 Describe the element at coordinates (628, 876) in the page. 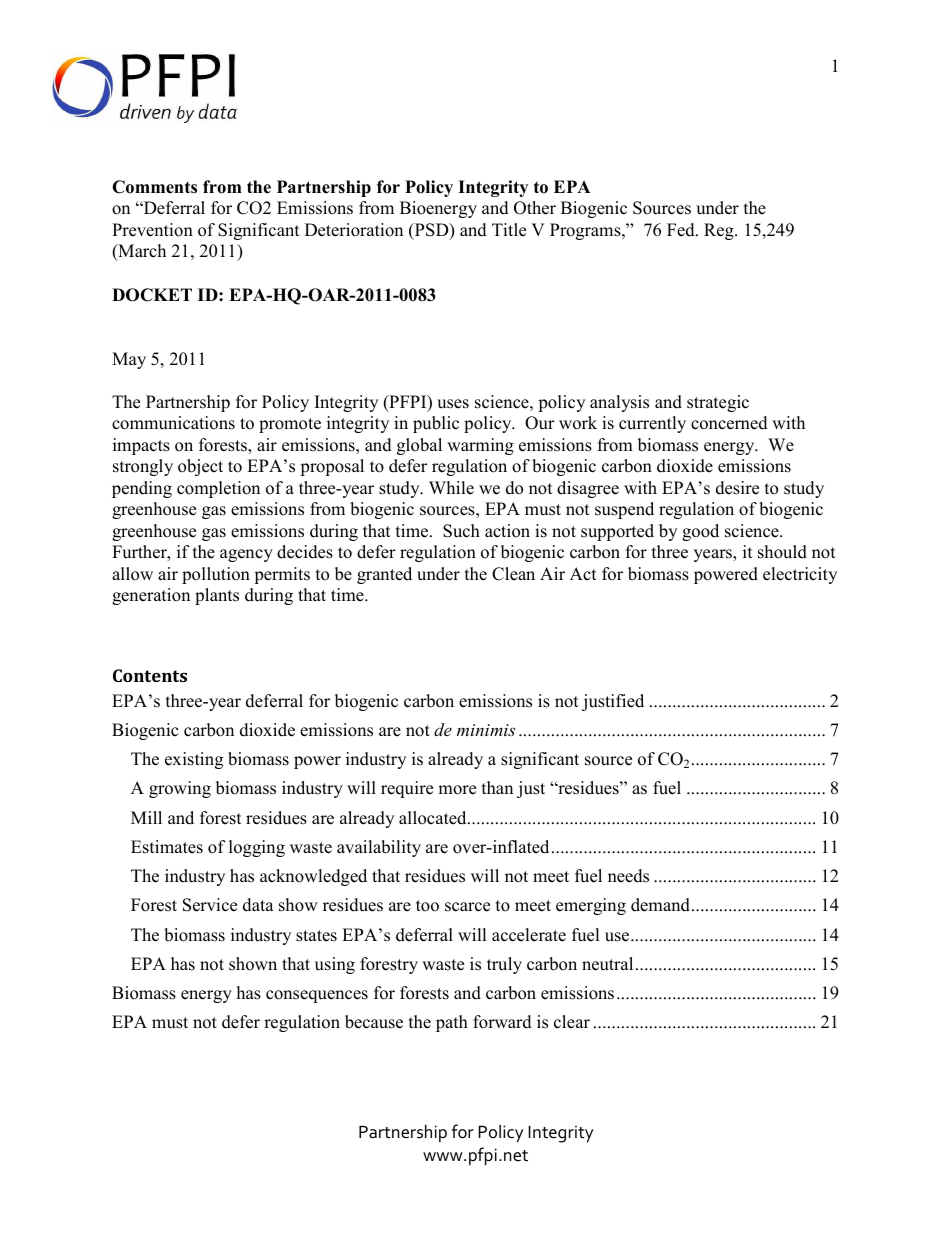

I see `needs` at that location.
